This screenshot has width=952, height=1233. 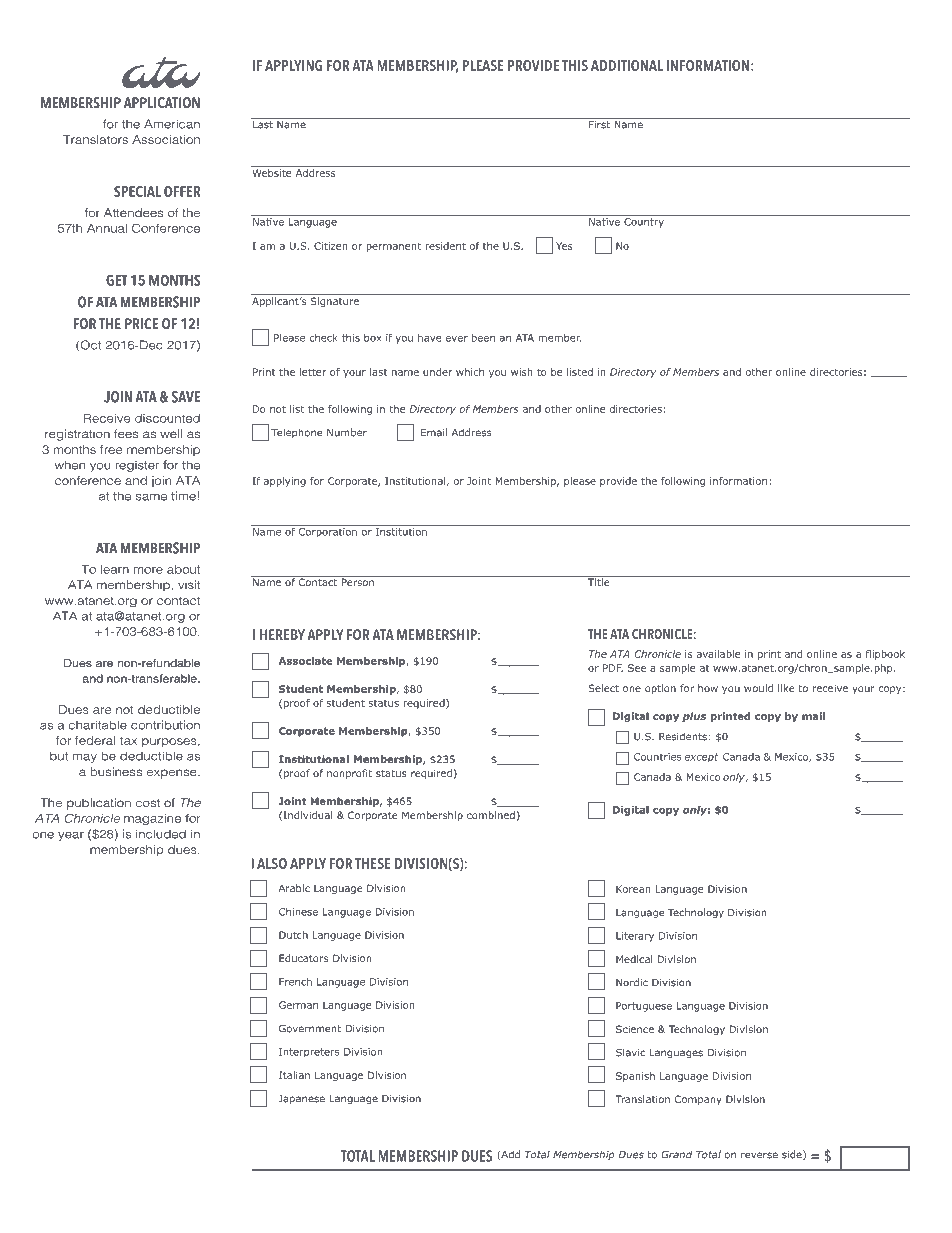 I want to click on Person, so click(x=357, y=581).
